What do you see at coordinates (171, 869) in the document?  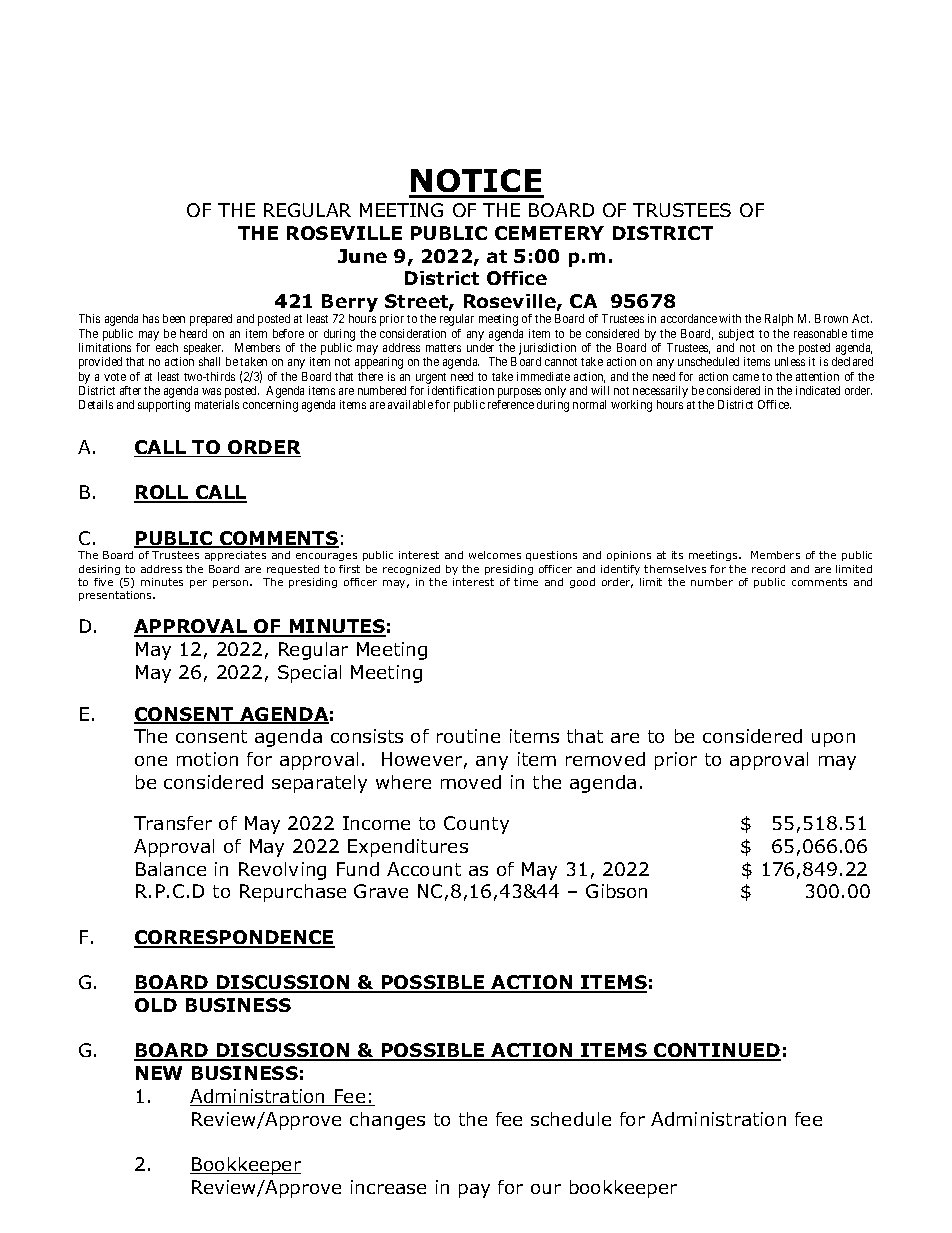 I see `Balance` at bounding box center [171, 869].
